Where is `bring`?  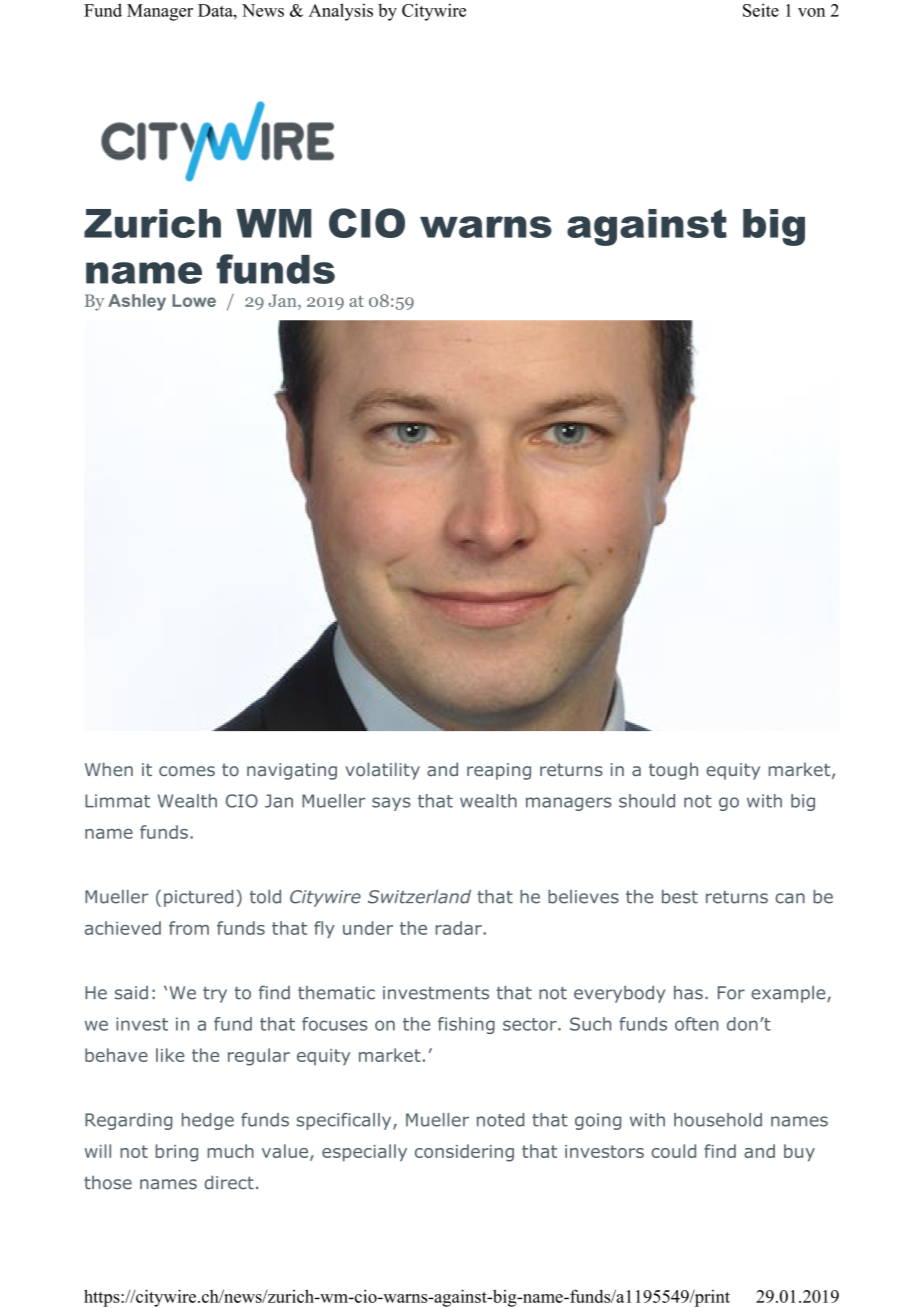 bring is located at coordinates (177, 1153).
